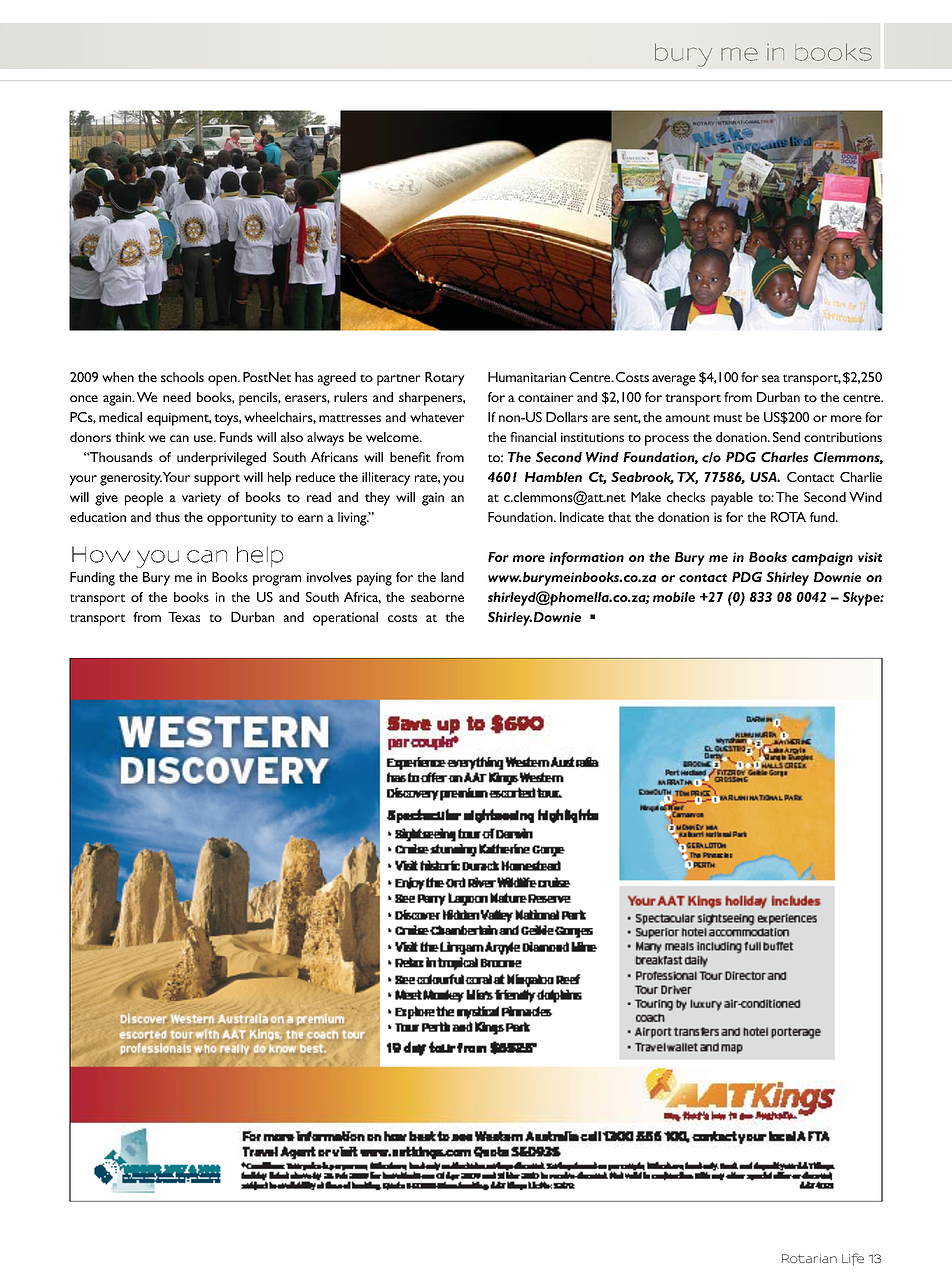 This screenshot has width=952, height=1283. What do you see at coordinates (674, 597) in the screenshot?
I see `mobile` at bounding box center [674, 597].
